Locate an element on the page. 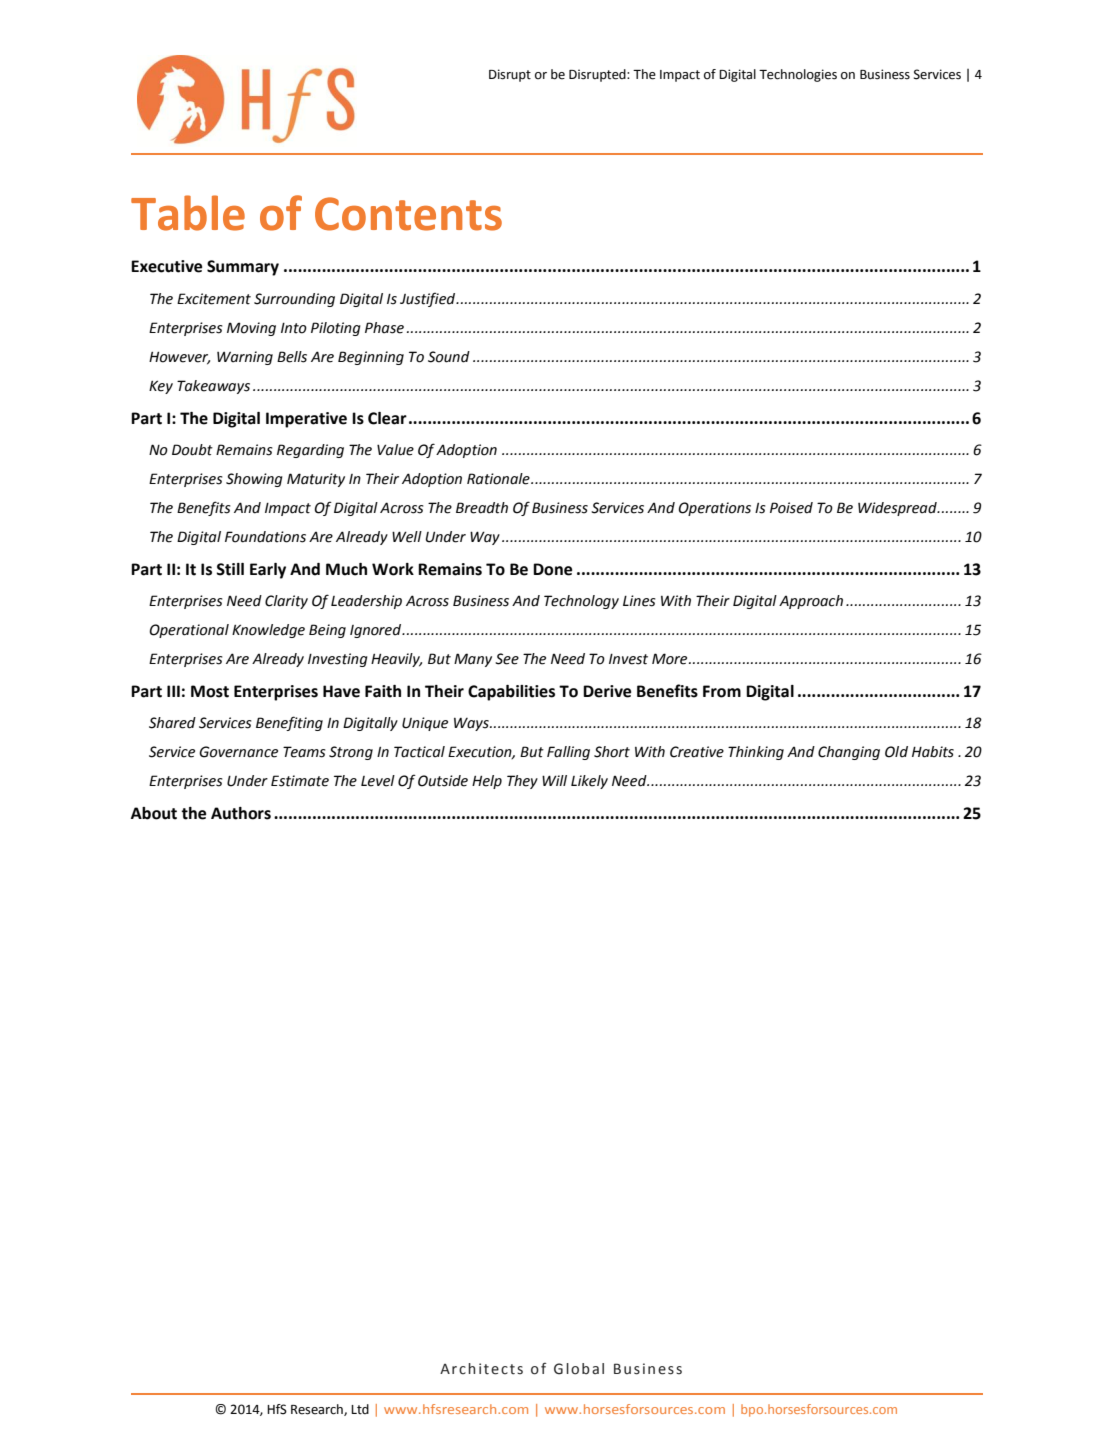 The image size is (1113, 1440). Technologies is located at coordinates (798, 75).
